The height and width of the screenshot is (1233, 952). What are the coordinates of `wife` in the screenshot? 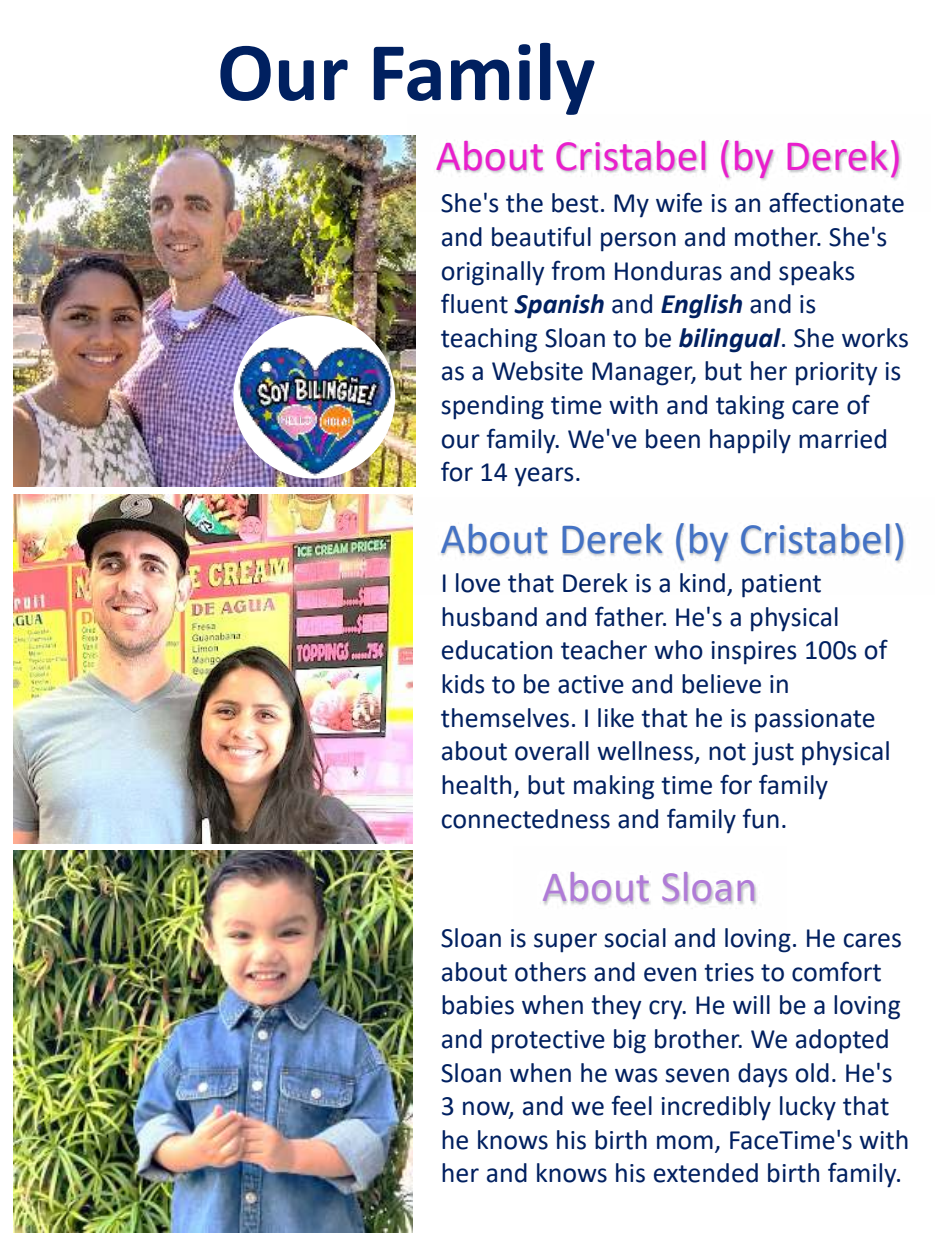 It's located at (679, 202).
